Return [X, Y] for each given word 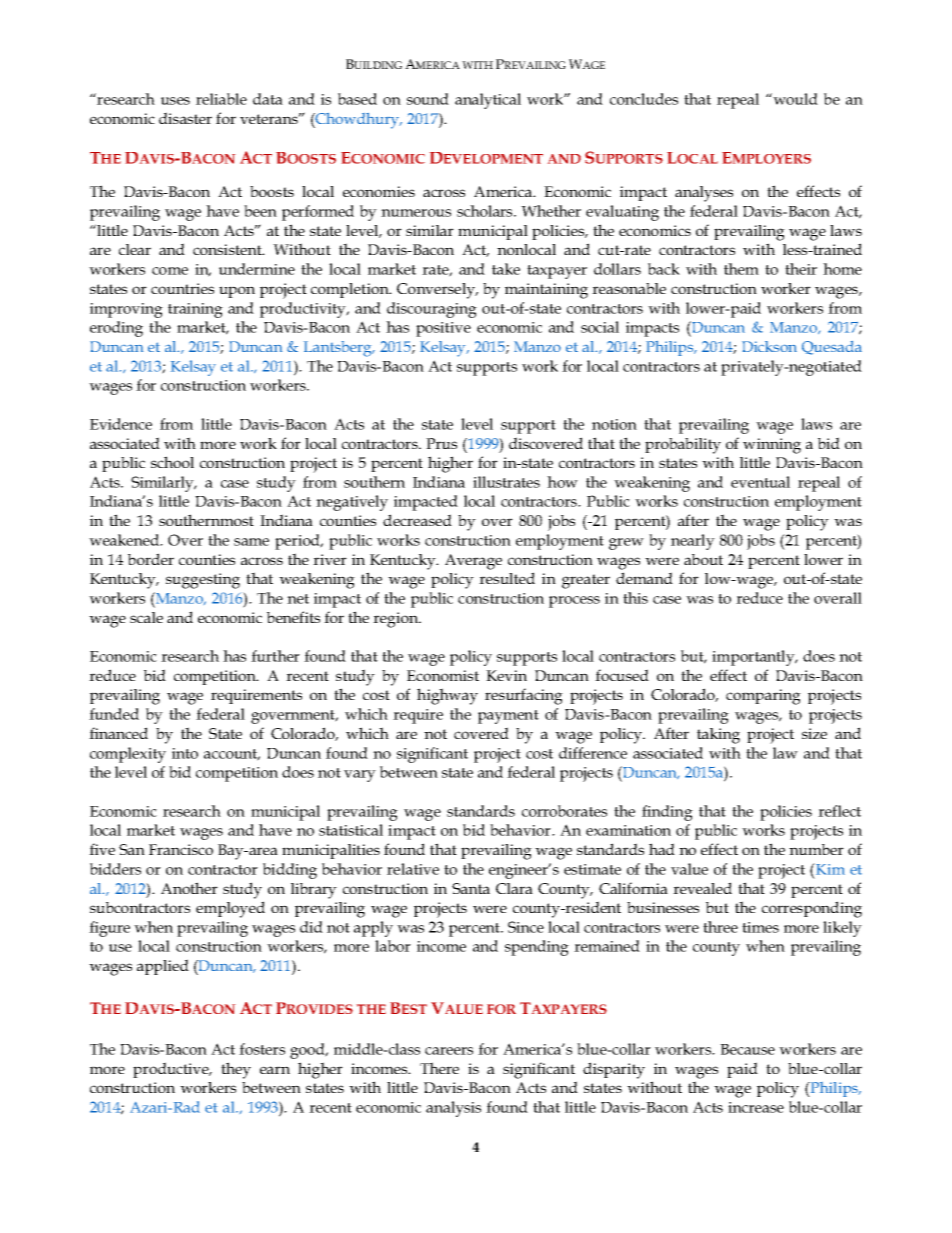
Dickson [769, 346]
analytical [488, 101]
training [195, 310]
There [439, 1068]
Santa [471, 888]
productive [172, 1070]
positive [443, 329]
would [794, 99]
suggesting [203, 581]
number [816, 849]
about [703, 559]
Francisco [181, 849]
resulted [507, 578]
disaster [185, 118]
